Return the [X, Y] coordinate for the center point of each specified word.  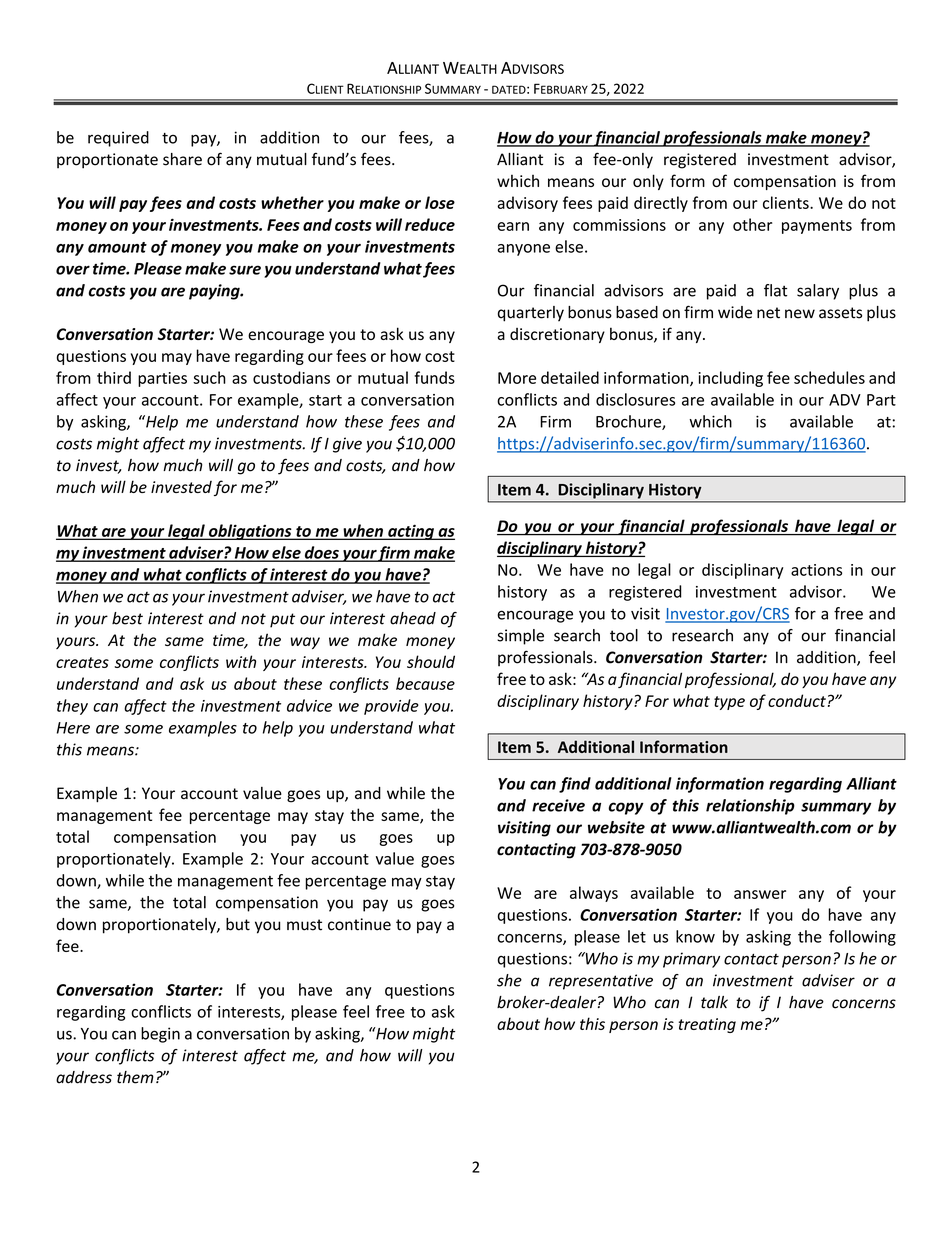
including [731, 379]
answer [760, 894]
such [209, 377]
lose [440, 202]
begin [160, 1035]
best [127, 618]
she [509, 980]
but [238, 924]
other [752, 224]
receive [558, 805]
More [517, 378]
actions [816, 570]
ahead [413, 618]
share [182, 159]
